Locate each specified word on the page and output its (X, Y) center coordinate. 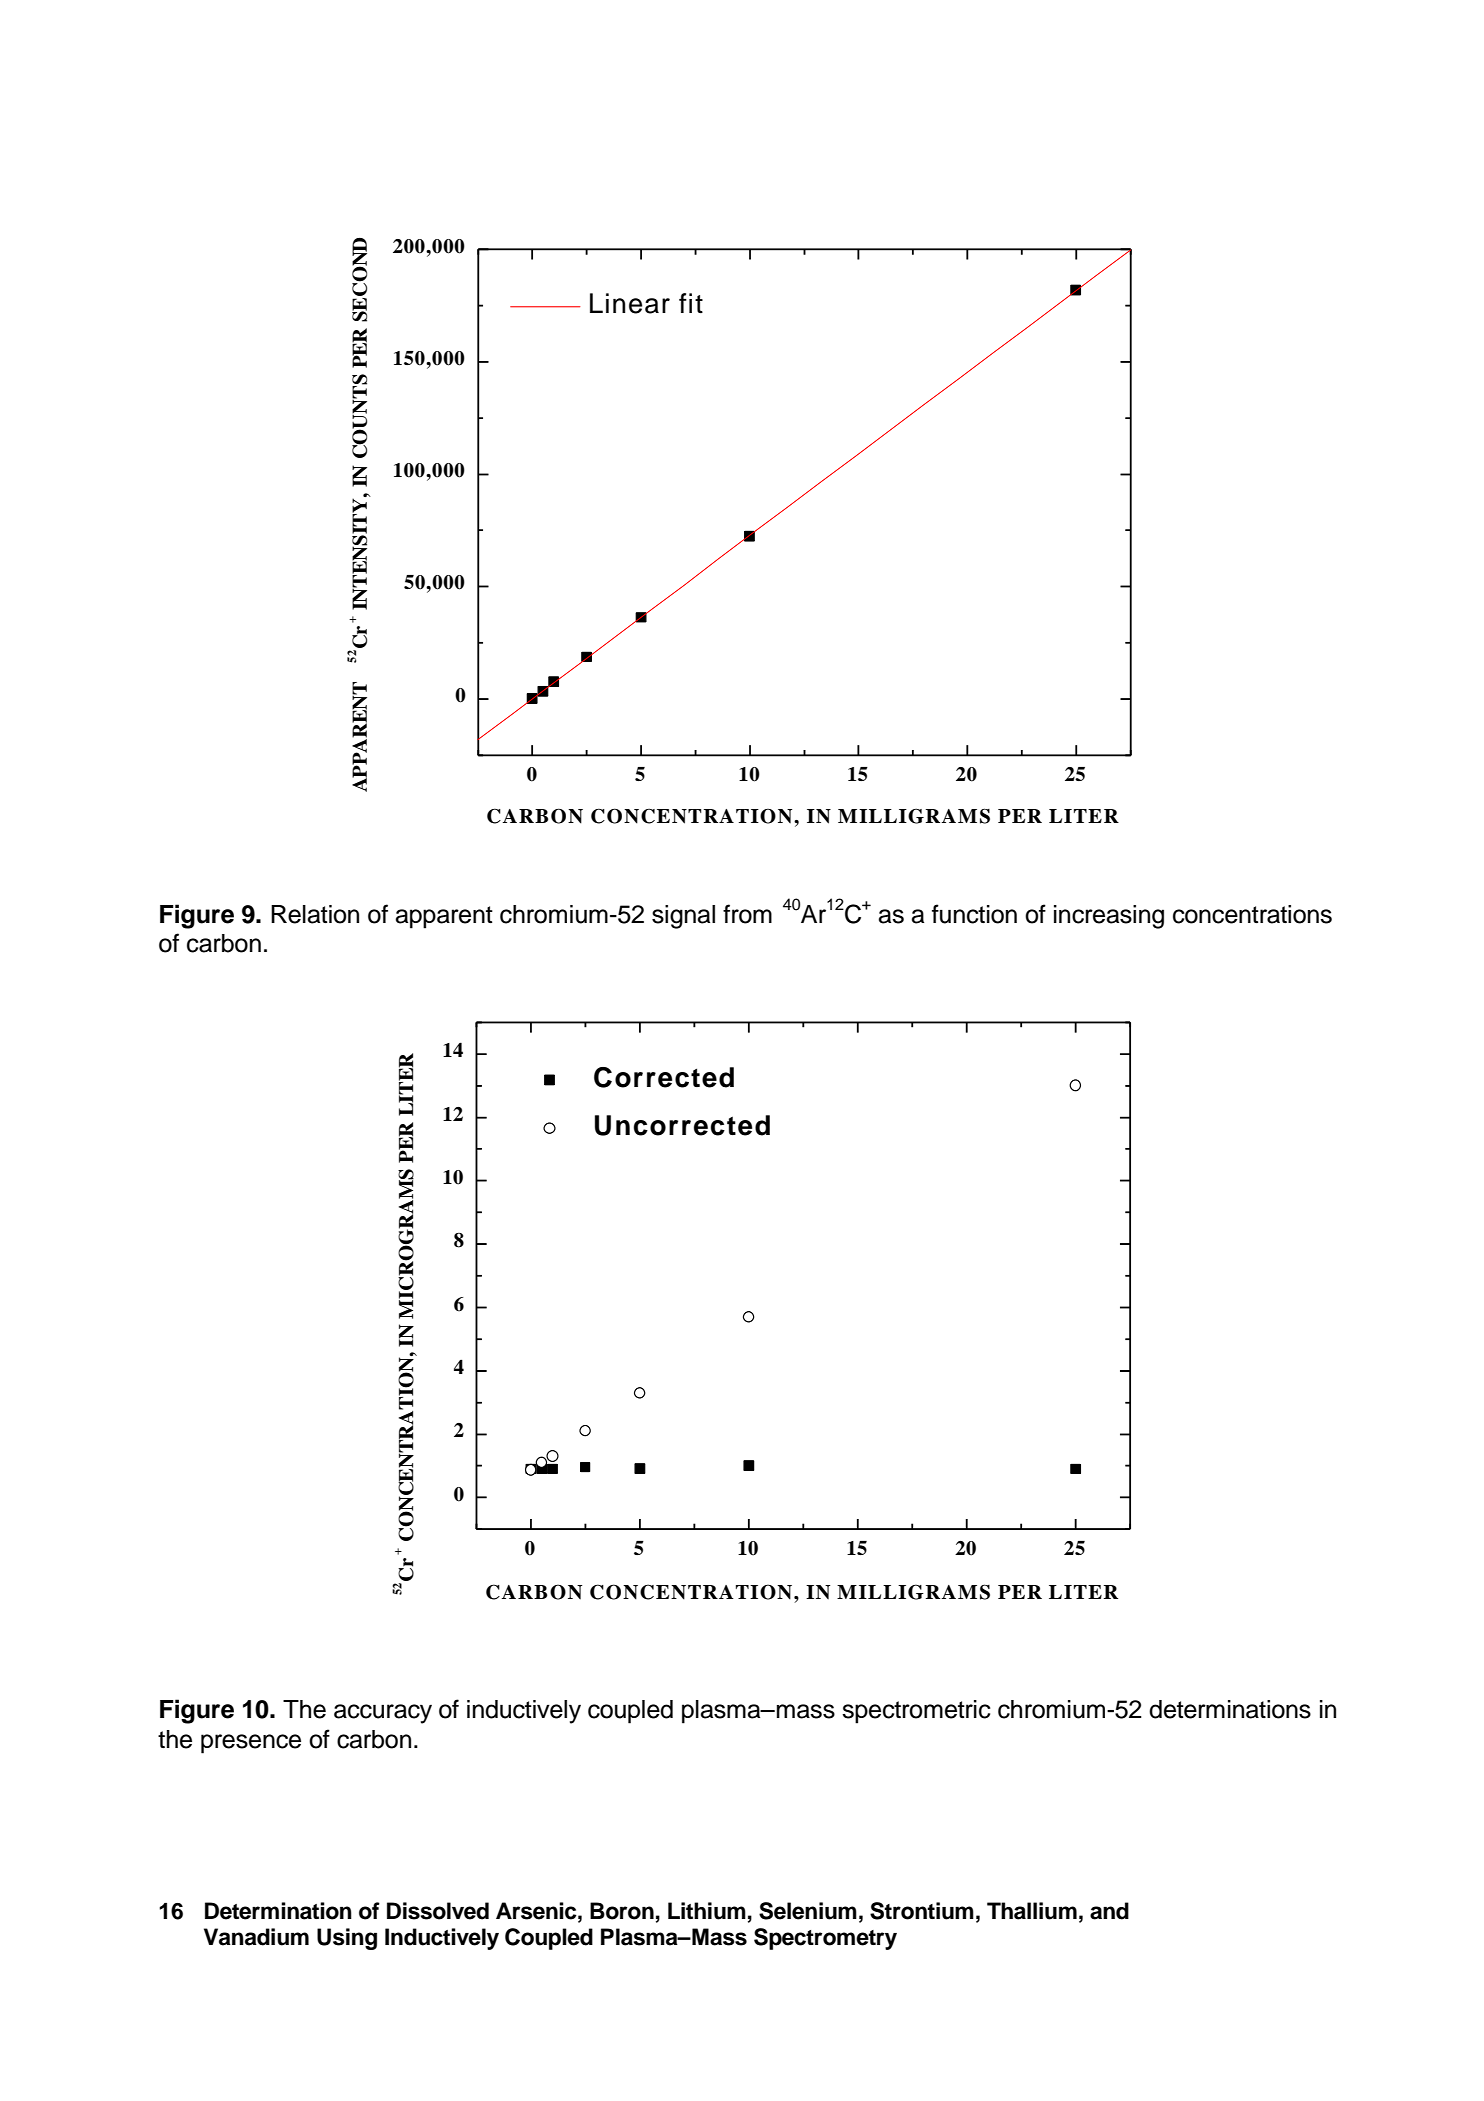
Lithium (707, 1911)
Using (347, 1939)
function (974, 914)
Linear (630, 303)
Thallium (1032, 1911)
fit (691, 303)
